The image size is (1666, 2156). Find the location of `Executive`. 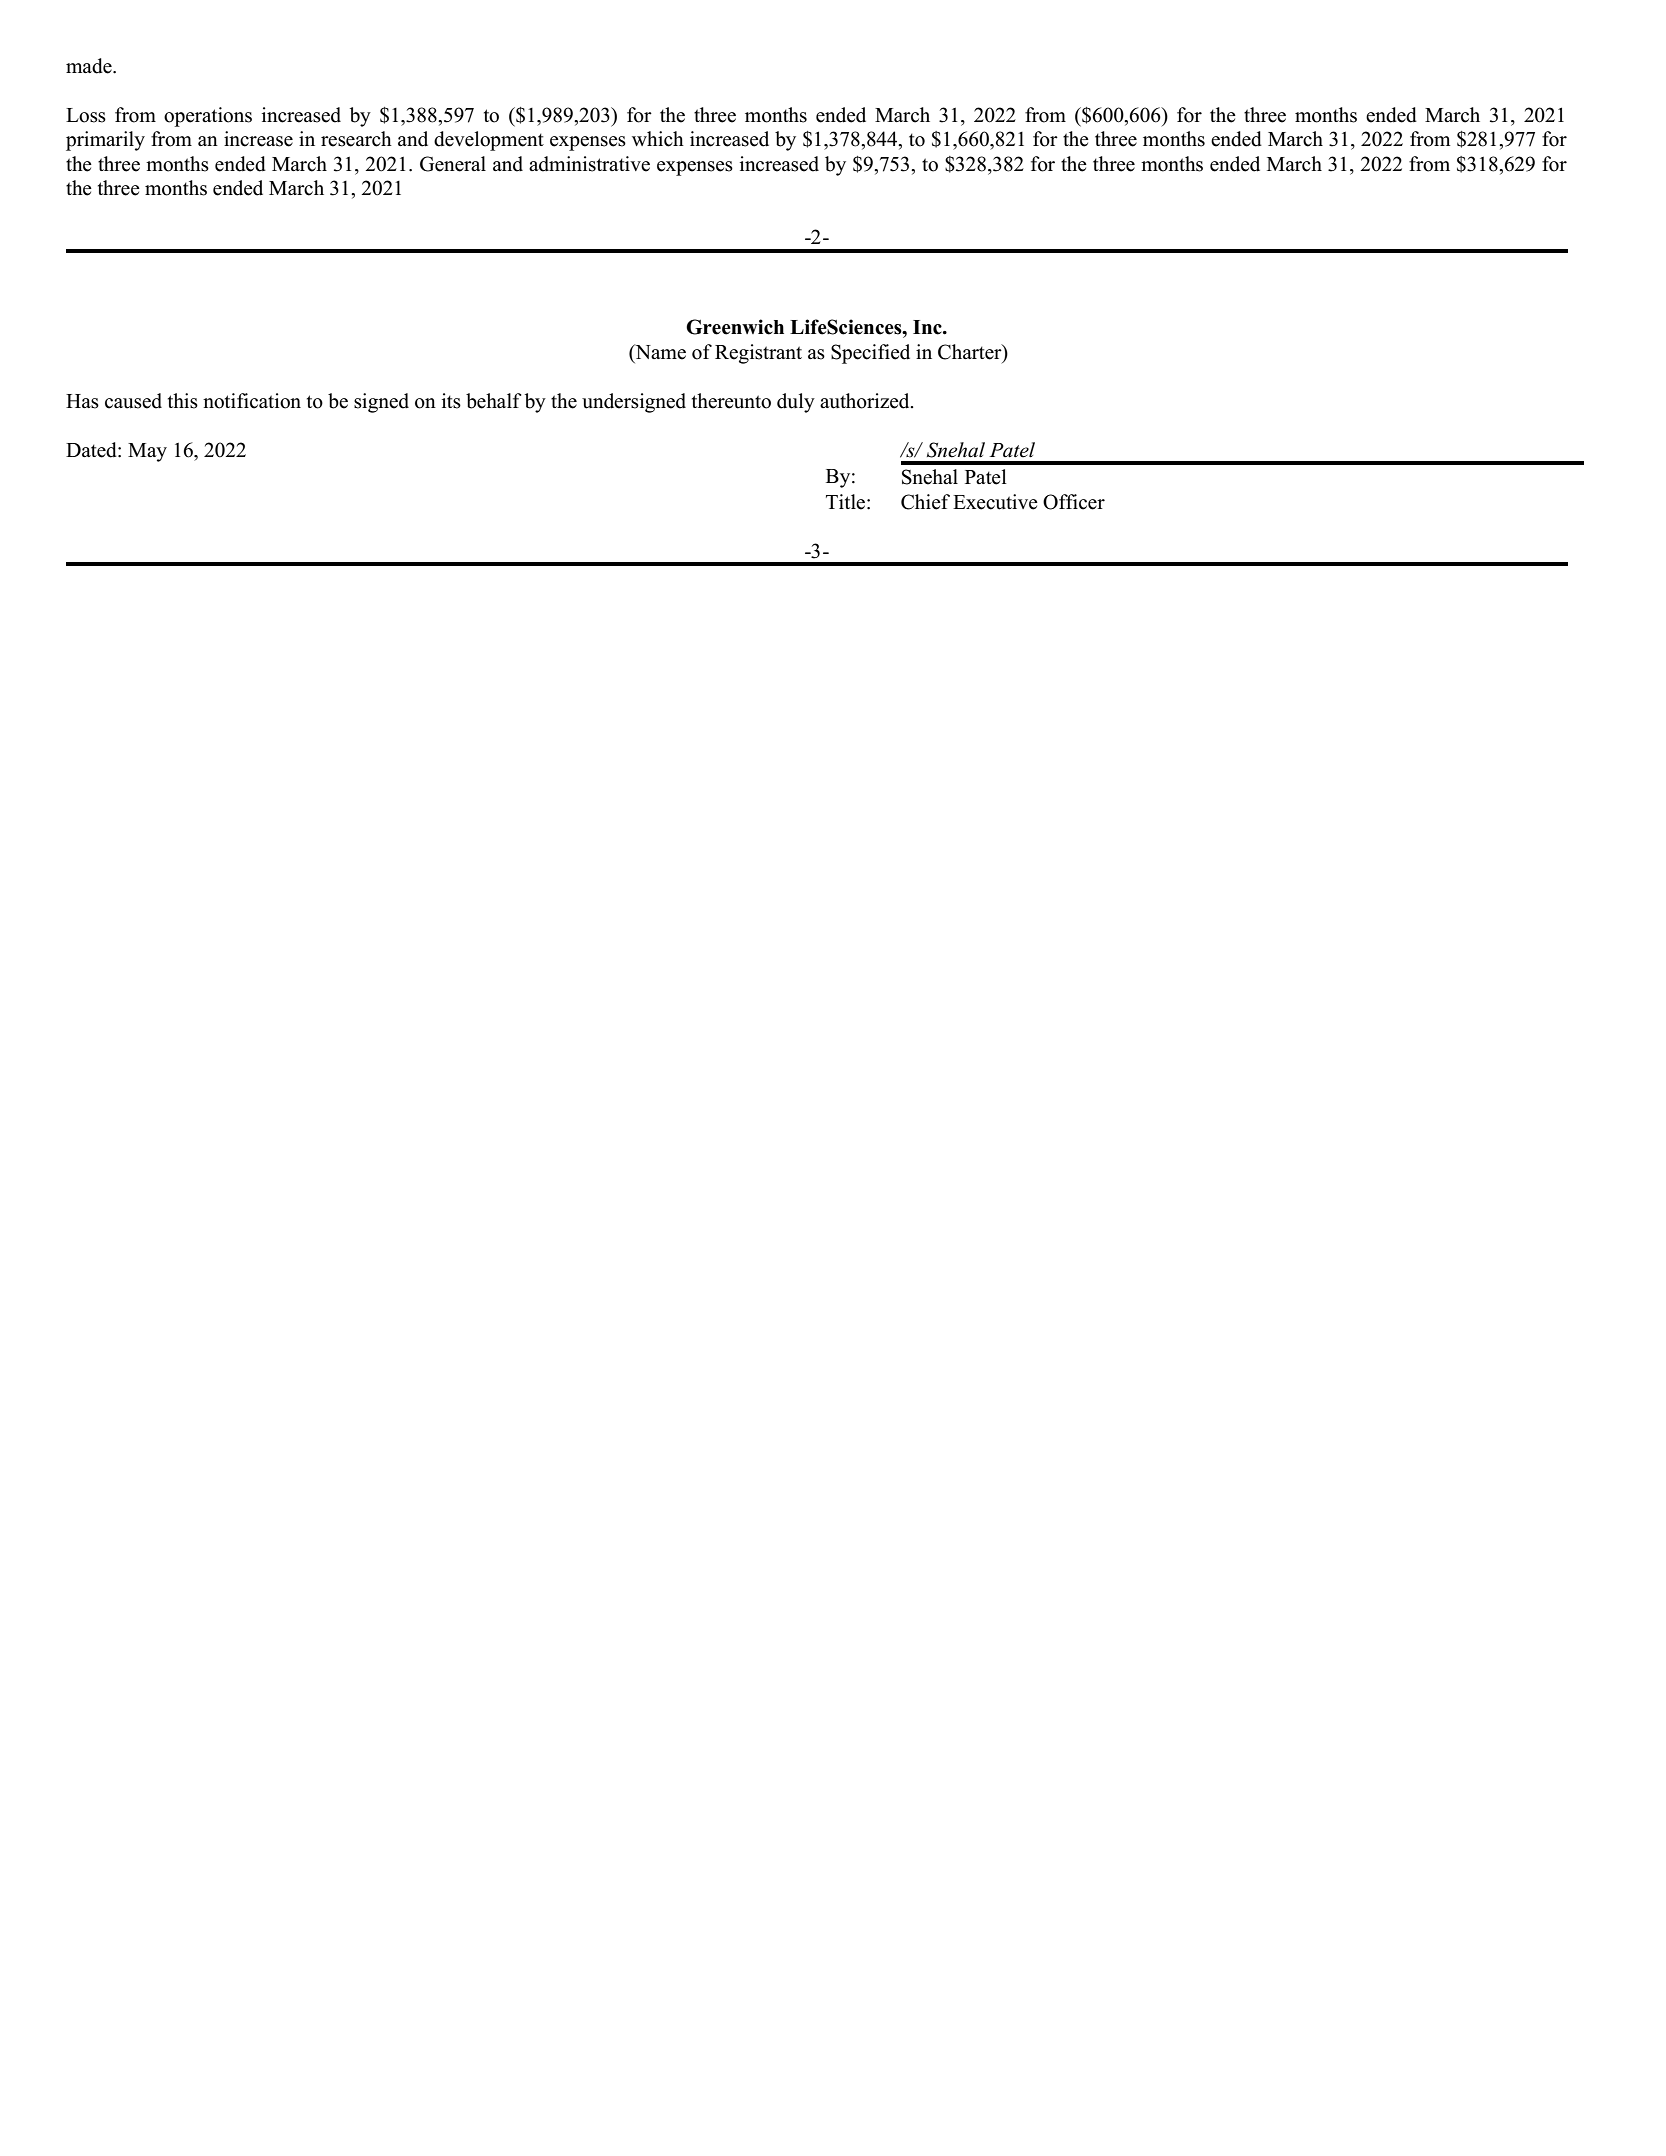

Executive is located at coordinates (995, 502).
